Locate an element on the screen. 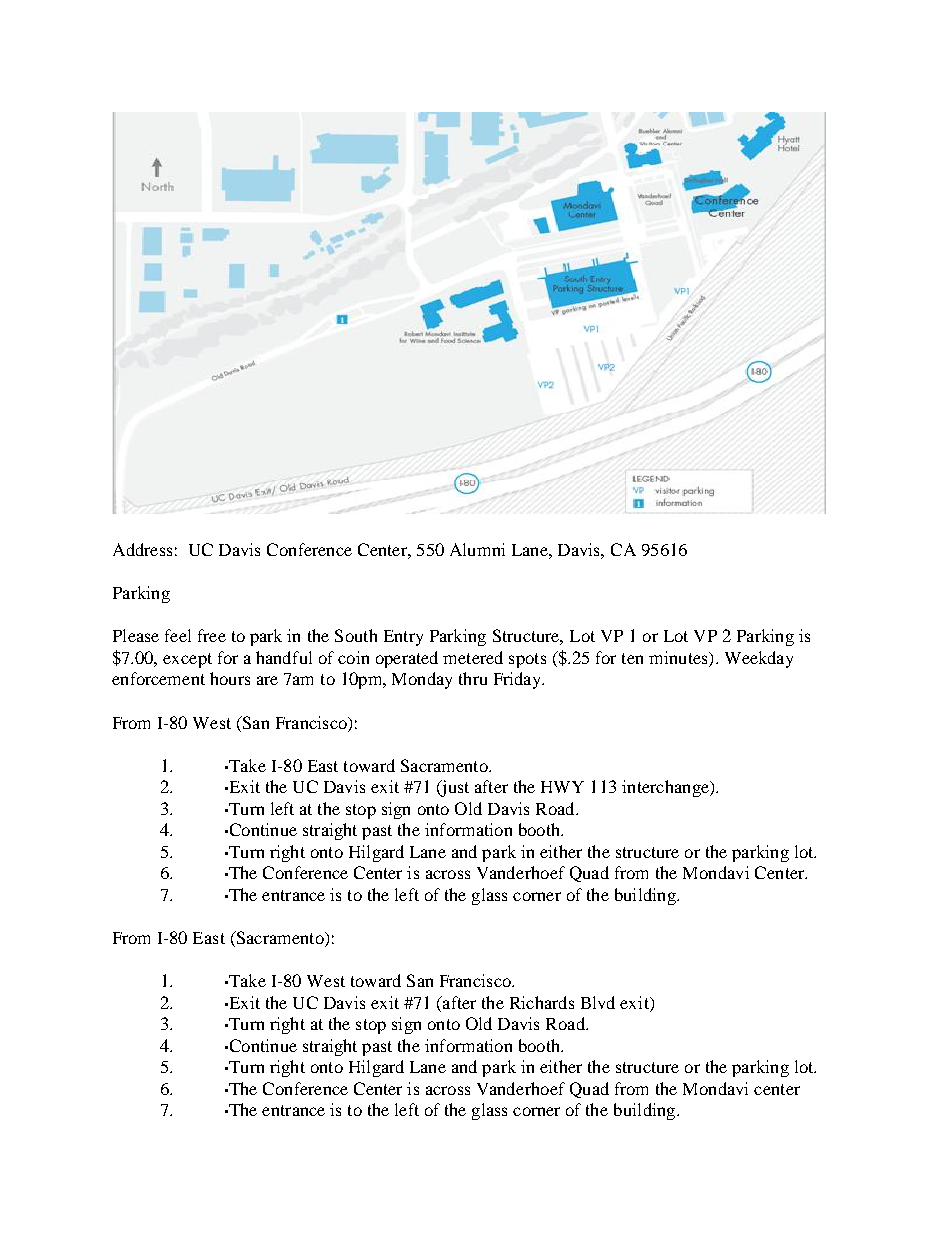 The image size is (952, 1233). hours is located at coordinates (230, 678).
